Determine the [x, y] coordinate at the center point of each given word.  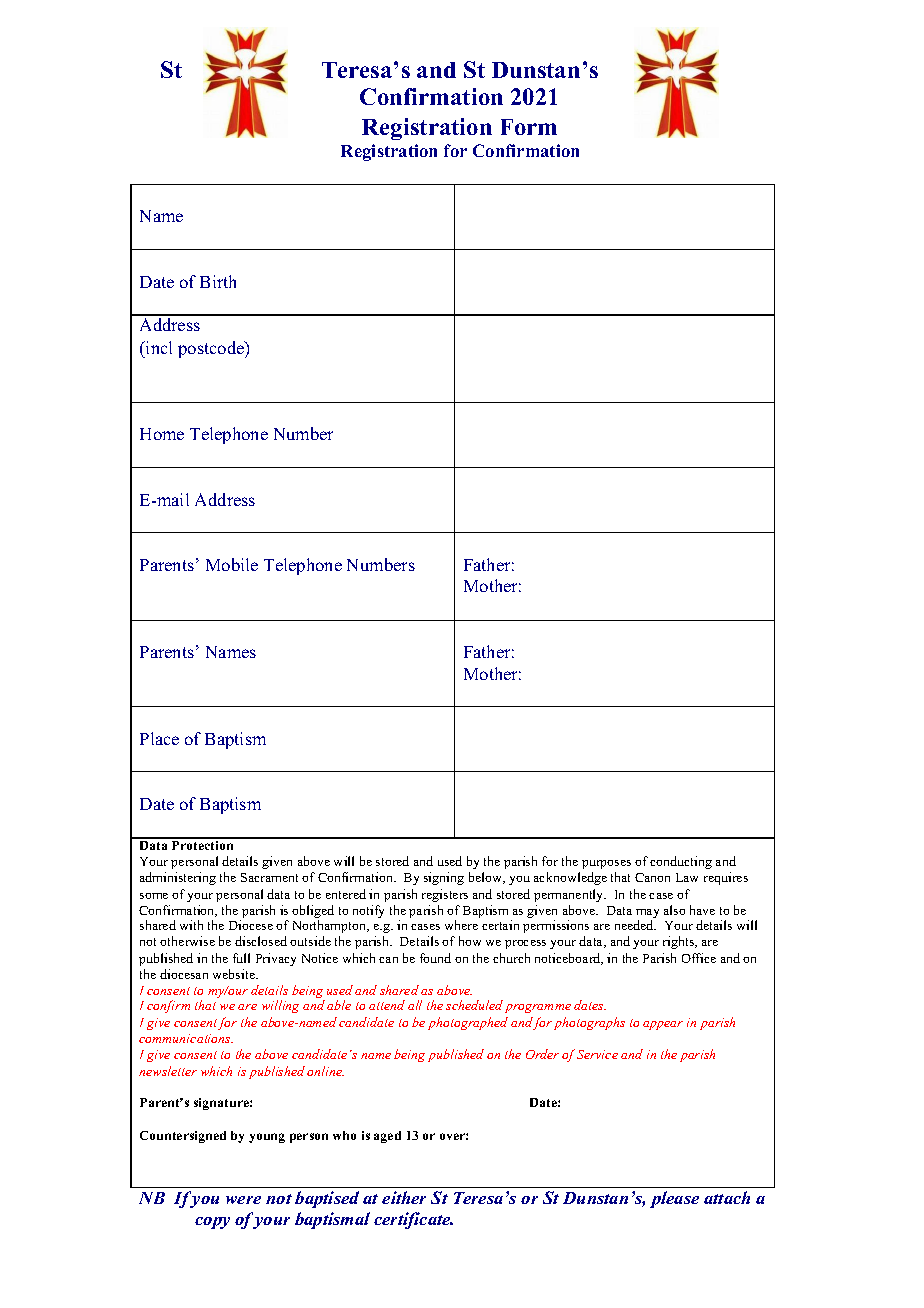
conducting [681, 862]
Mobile [232, 564]
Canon [652, 877]
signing [444, 878]
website [235, 974]
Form [529, 127]
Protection [203, 844]
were [243, 1200]
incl [158, 347]
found [435, 958]
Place [159, 738]
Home [162, 434]
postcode [212, 349]
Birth [218, 281]
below [486, 878]
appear [663, 1025]
